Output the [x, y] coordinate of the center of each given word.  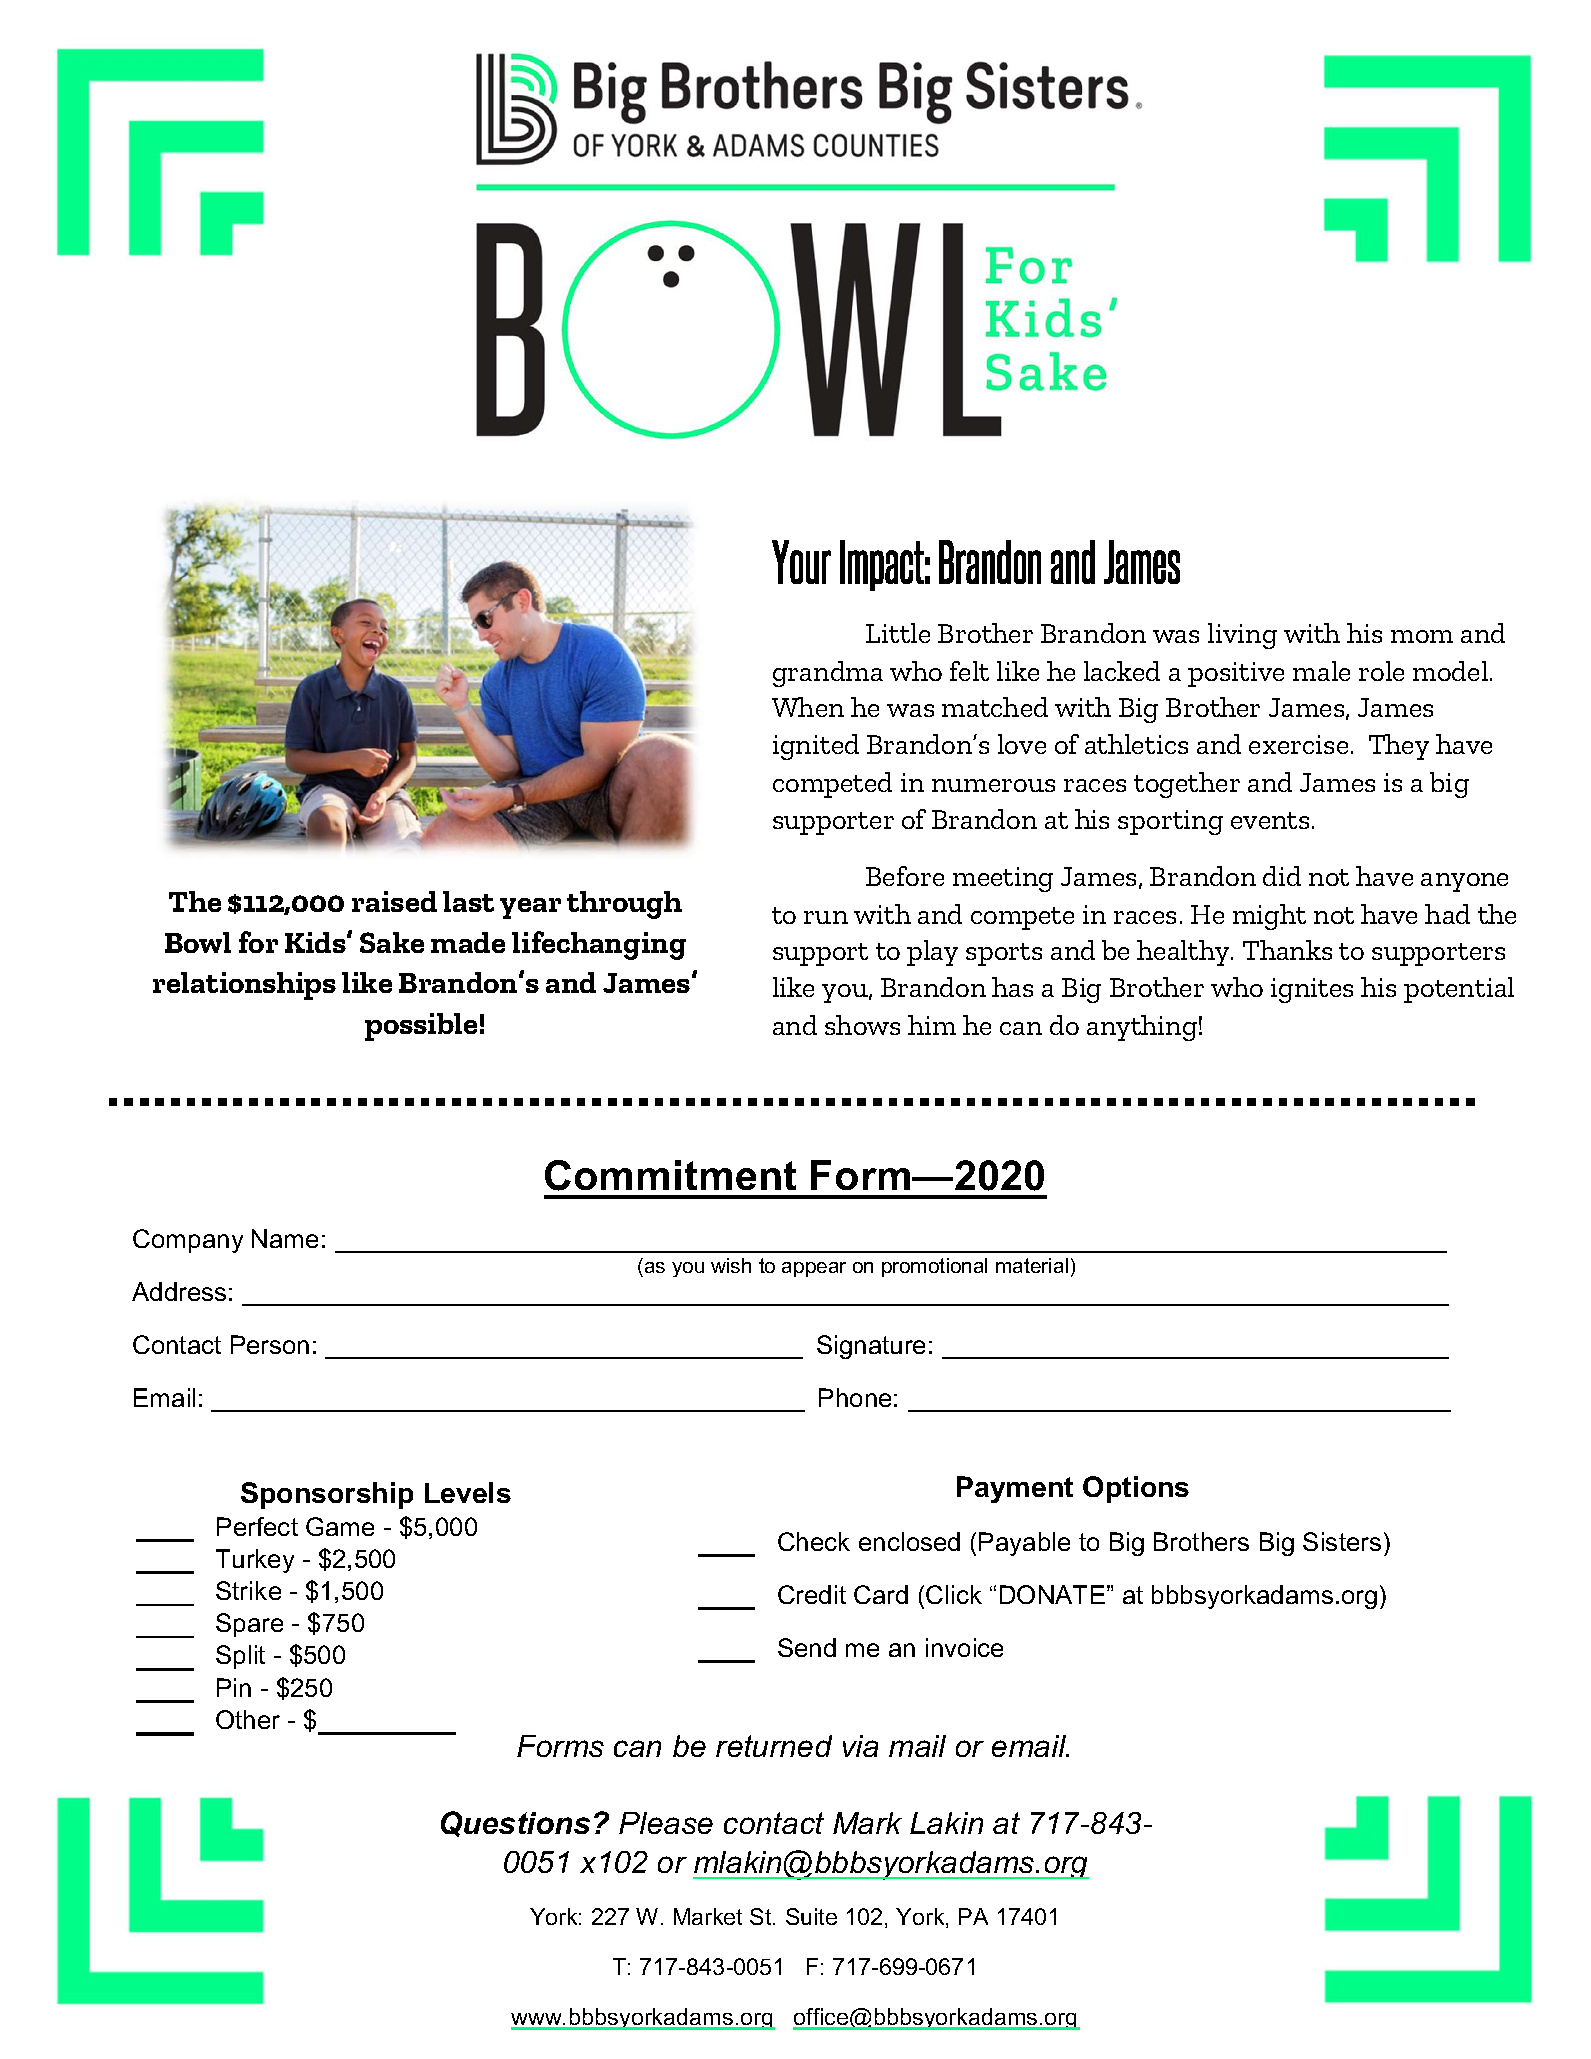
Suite [811, 1916]
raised [394, 901]
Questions [515, 1824]
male [1321, 671]
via [860, 1746]
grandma [828, 674]
